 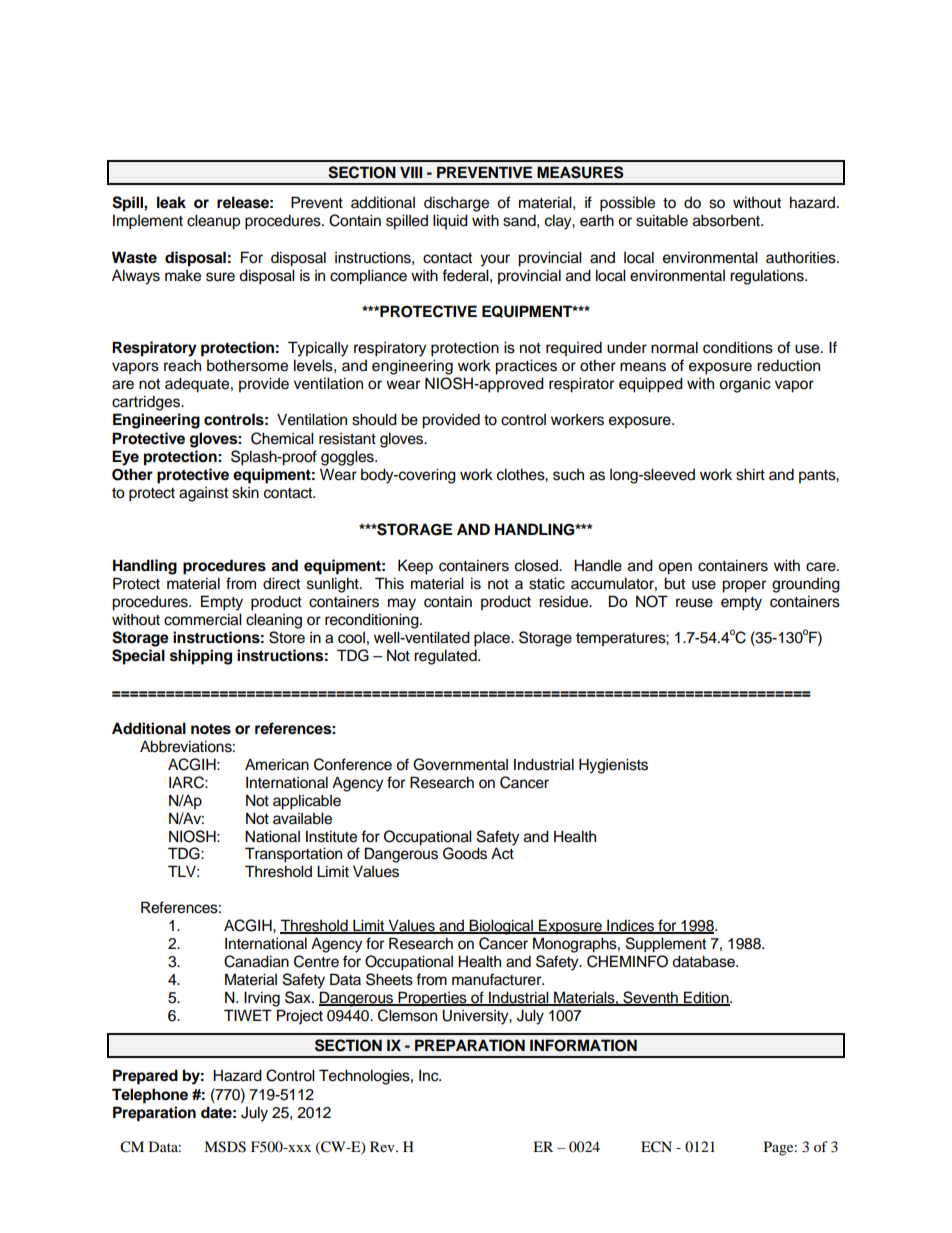 I want to click on INFORMATION, so click(x=583, y=1045).
